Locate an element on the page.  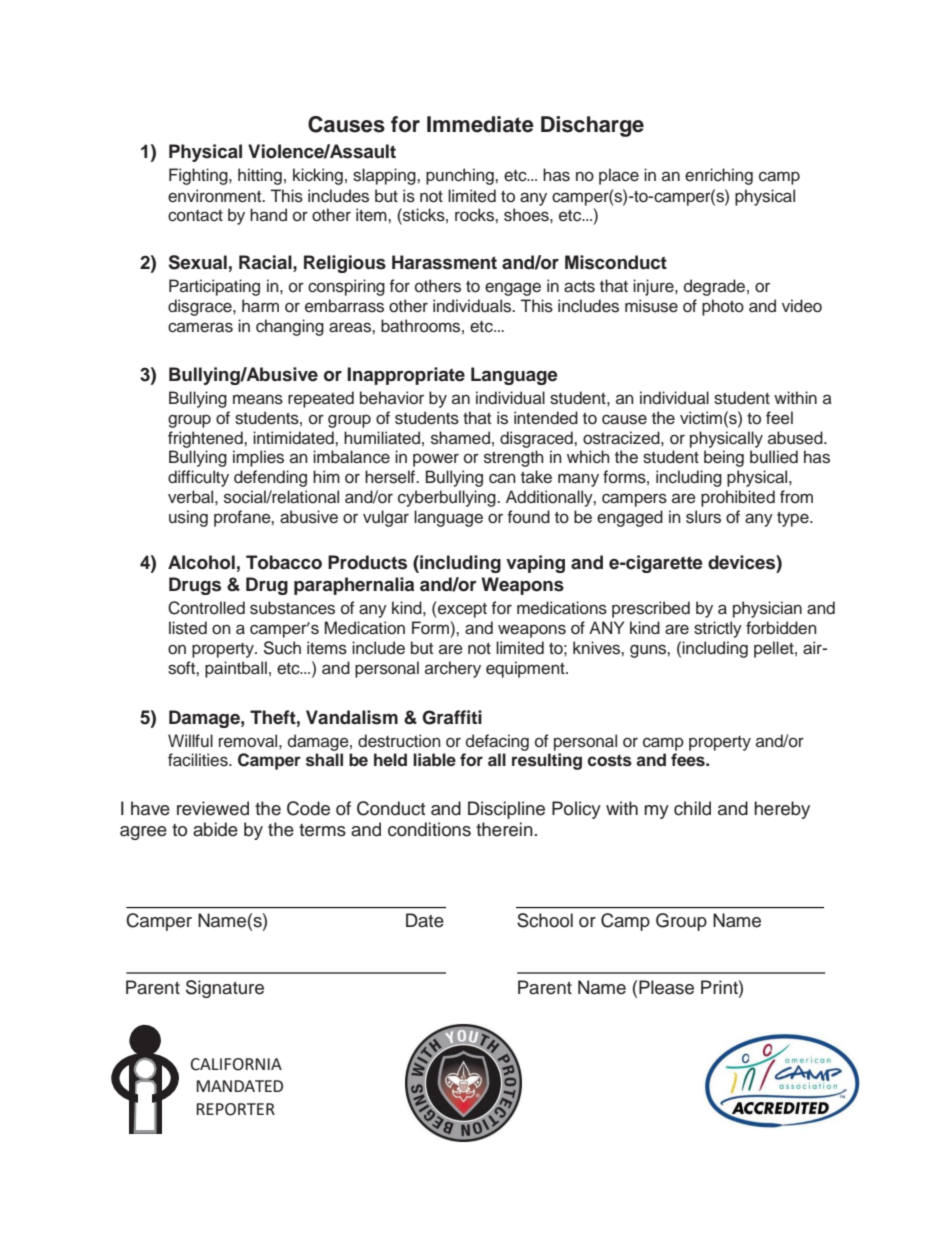
Fighting is located at coordinates (199, 176).
